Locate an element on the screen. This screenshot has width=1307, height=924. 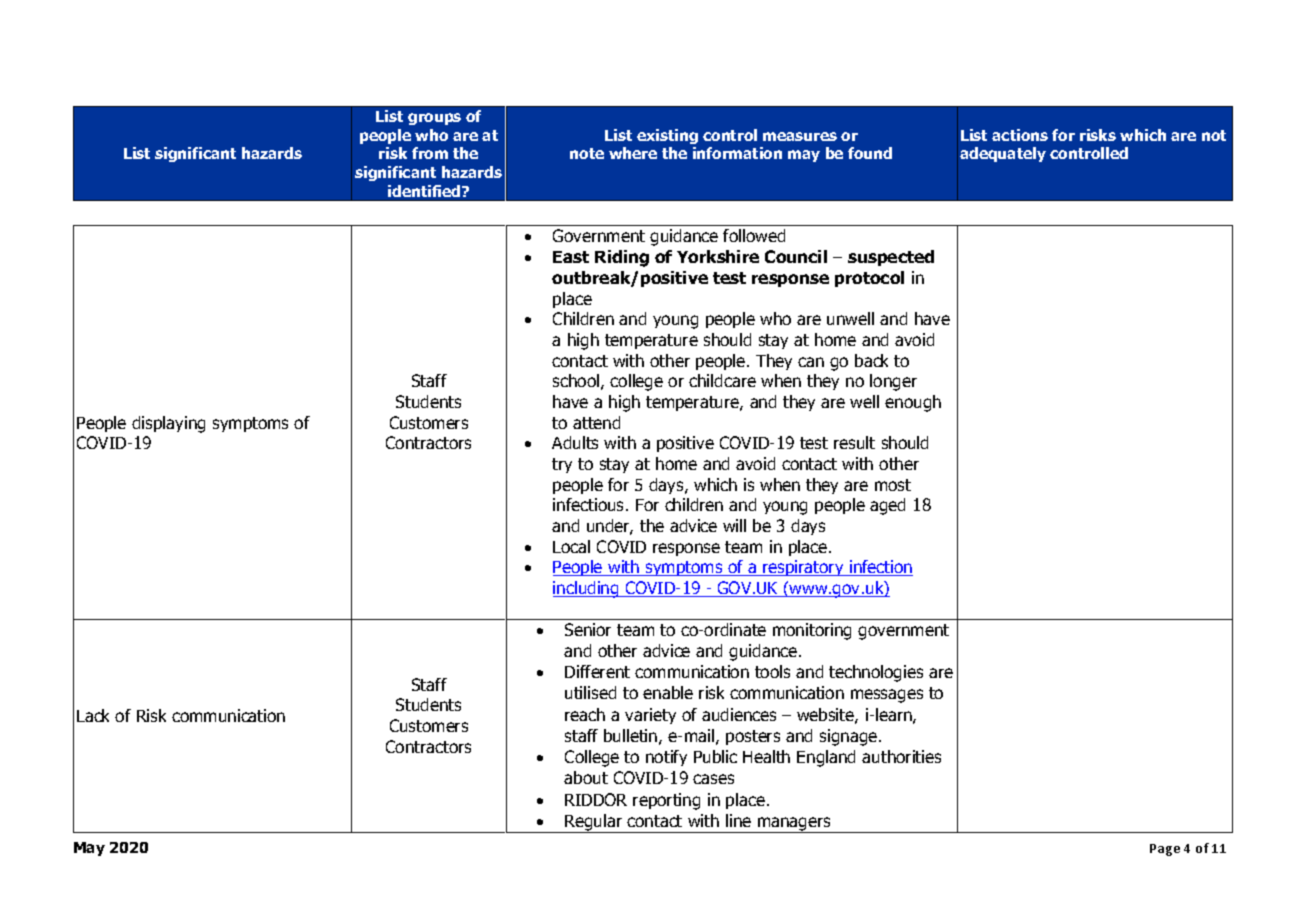
from is located at coordinates (430, 153).
